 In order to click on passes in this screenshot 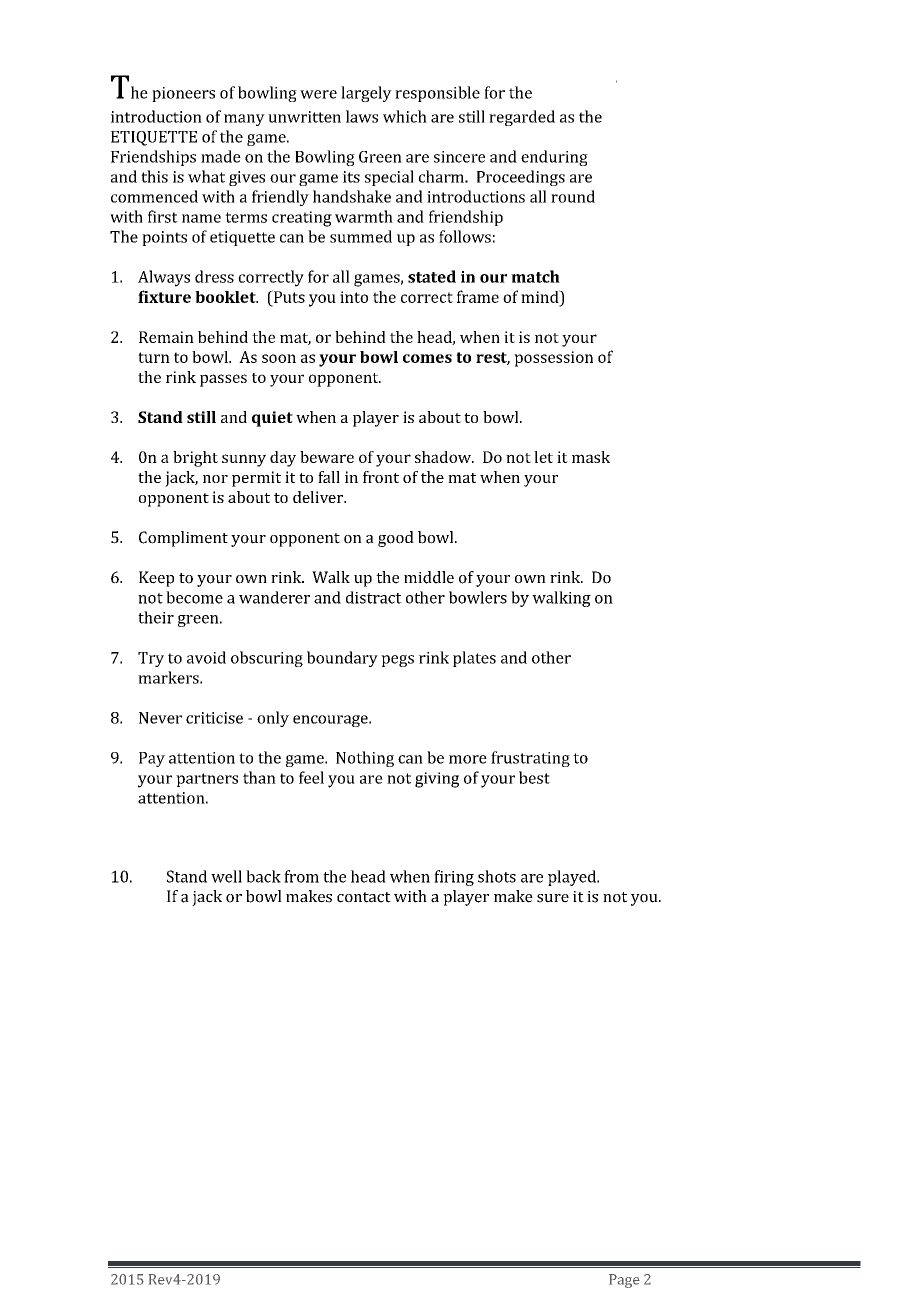, I will do `click(223, 380)`.
